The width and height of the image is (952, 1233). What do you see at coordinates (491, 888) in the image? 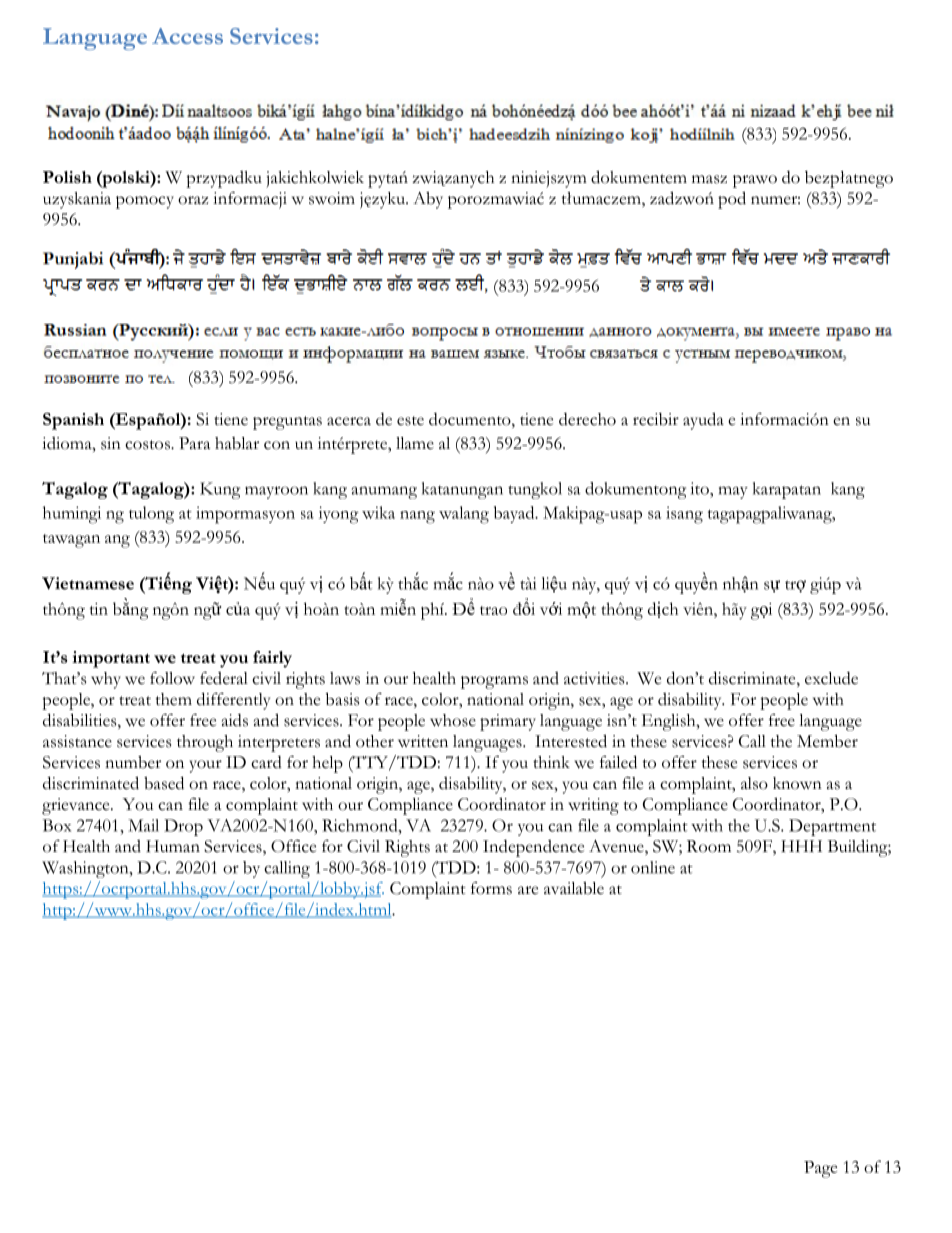
I see `forms` at bounding box center [491, 888].
